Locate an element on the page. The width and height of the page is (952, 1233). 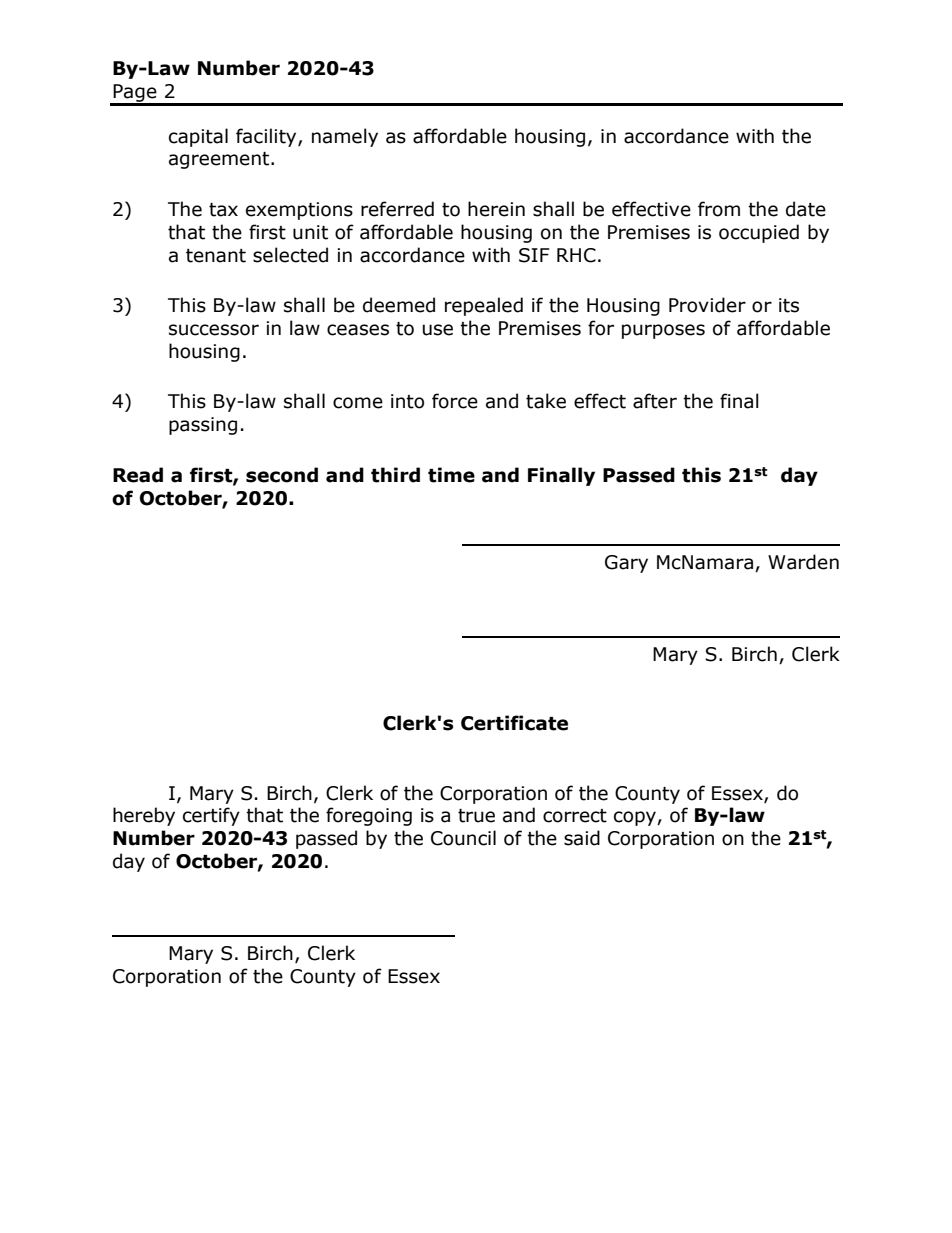
successor is located at coordinates (214, 330).
